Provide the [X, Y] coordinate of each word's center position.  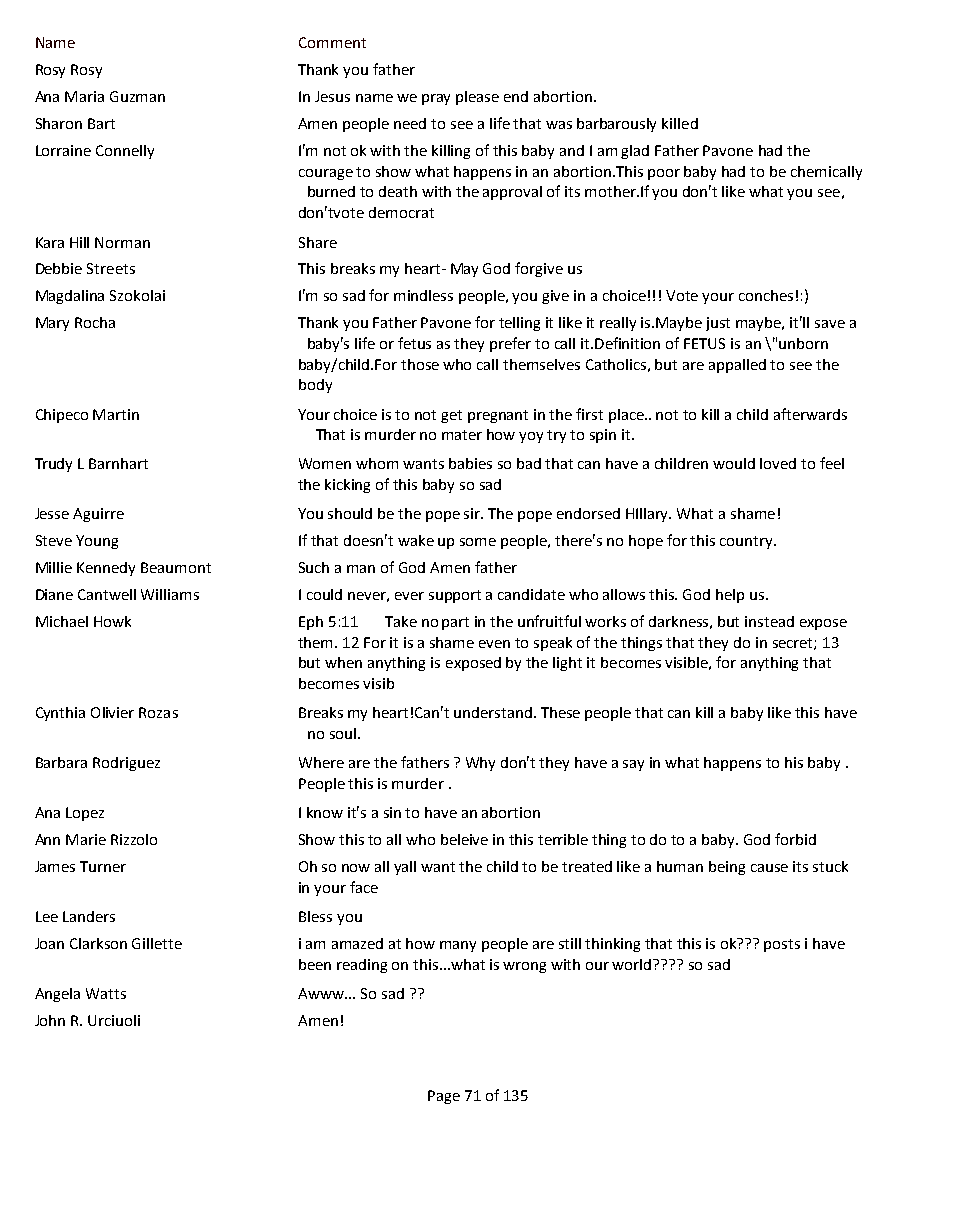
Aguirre [98, 515]
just [718, 324]
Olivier [112, 712]
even [494, 644]
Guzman [137, 96]
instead [769, 621]
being [727, 868]
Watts [106, 993]
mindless [423, 295]
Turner [103, 866]
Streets [111, 268]
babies [470, 463]
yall [405, 868]
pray [436, 99]
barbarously [616, 125]
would [734, 463]
